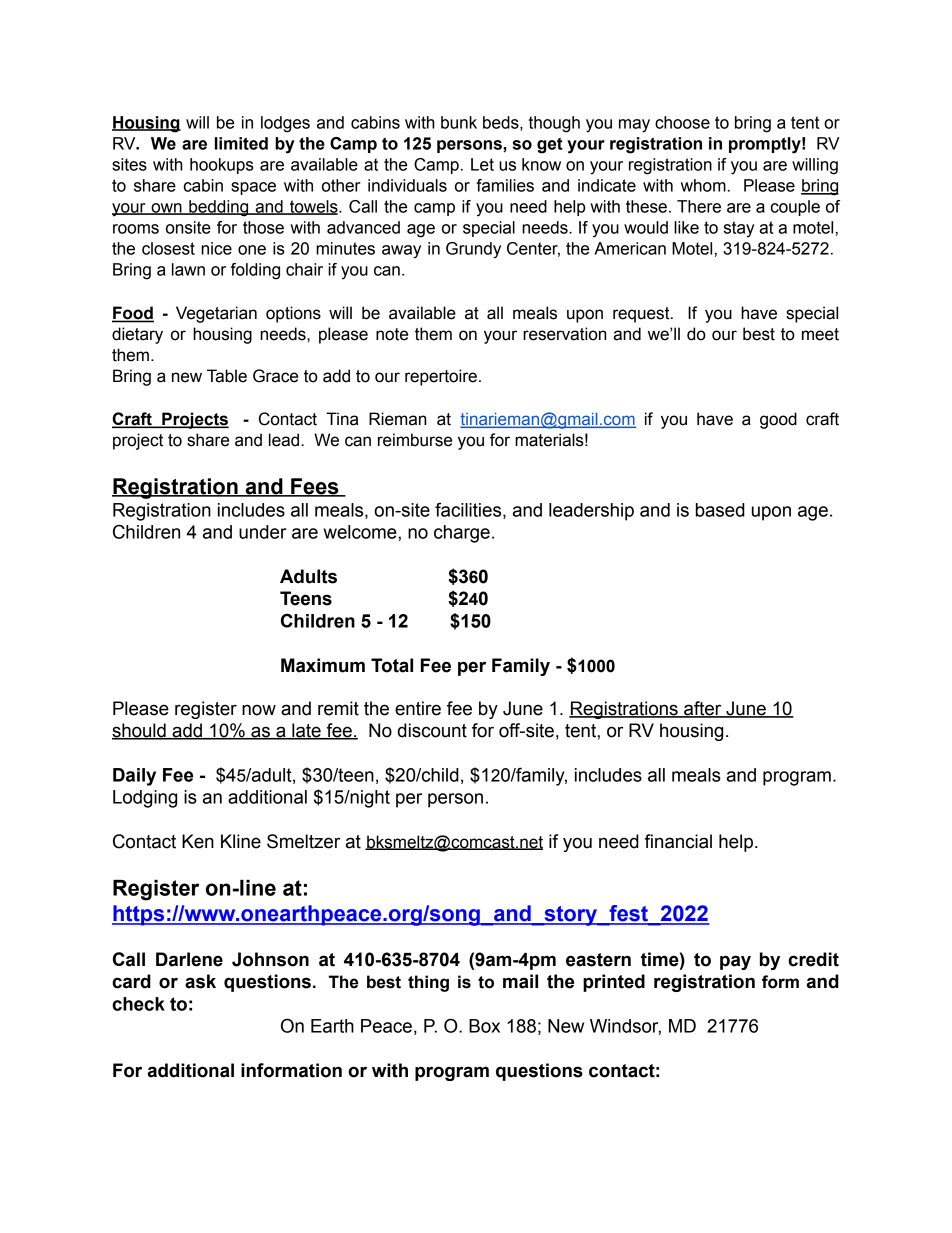 The height and width of the screenshot is (1233, 952). I want to click on ask, so click(200, 981).
